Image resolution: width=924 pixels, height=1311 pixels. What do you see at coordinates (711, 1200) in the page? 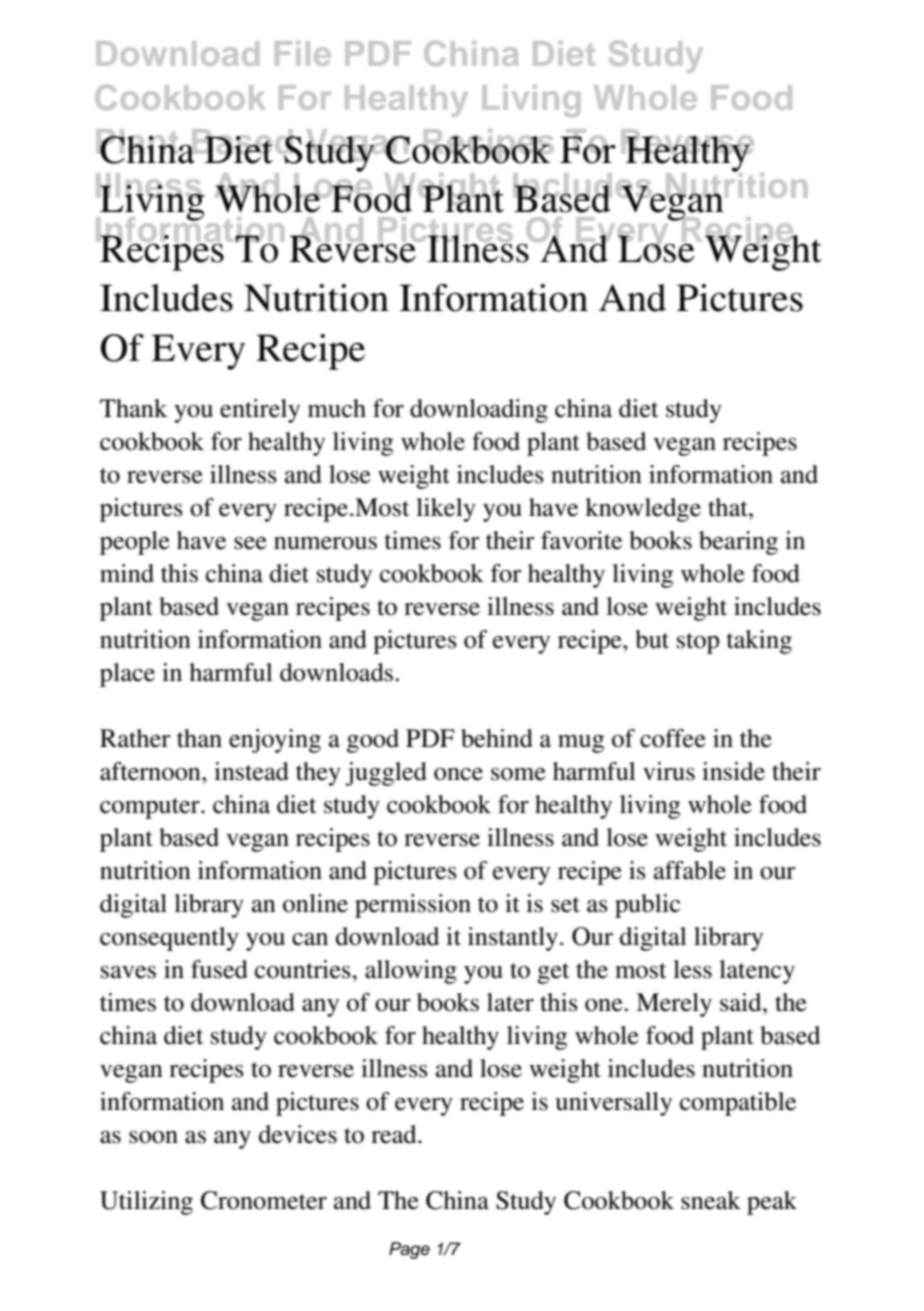
I see `sneak` at bounding box center [711, 1200].
